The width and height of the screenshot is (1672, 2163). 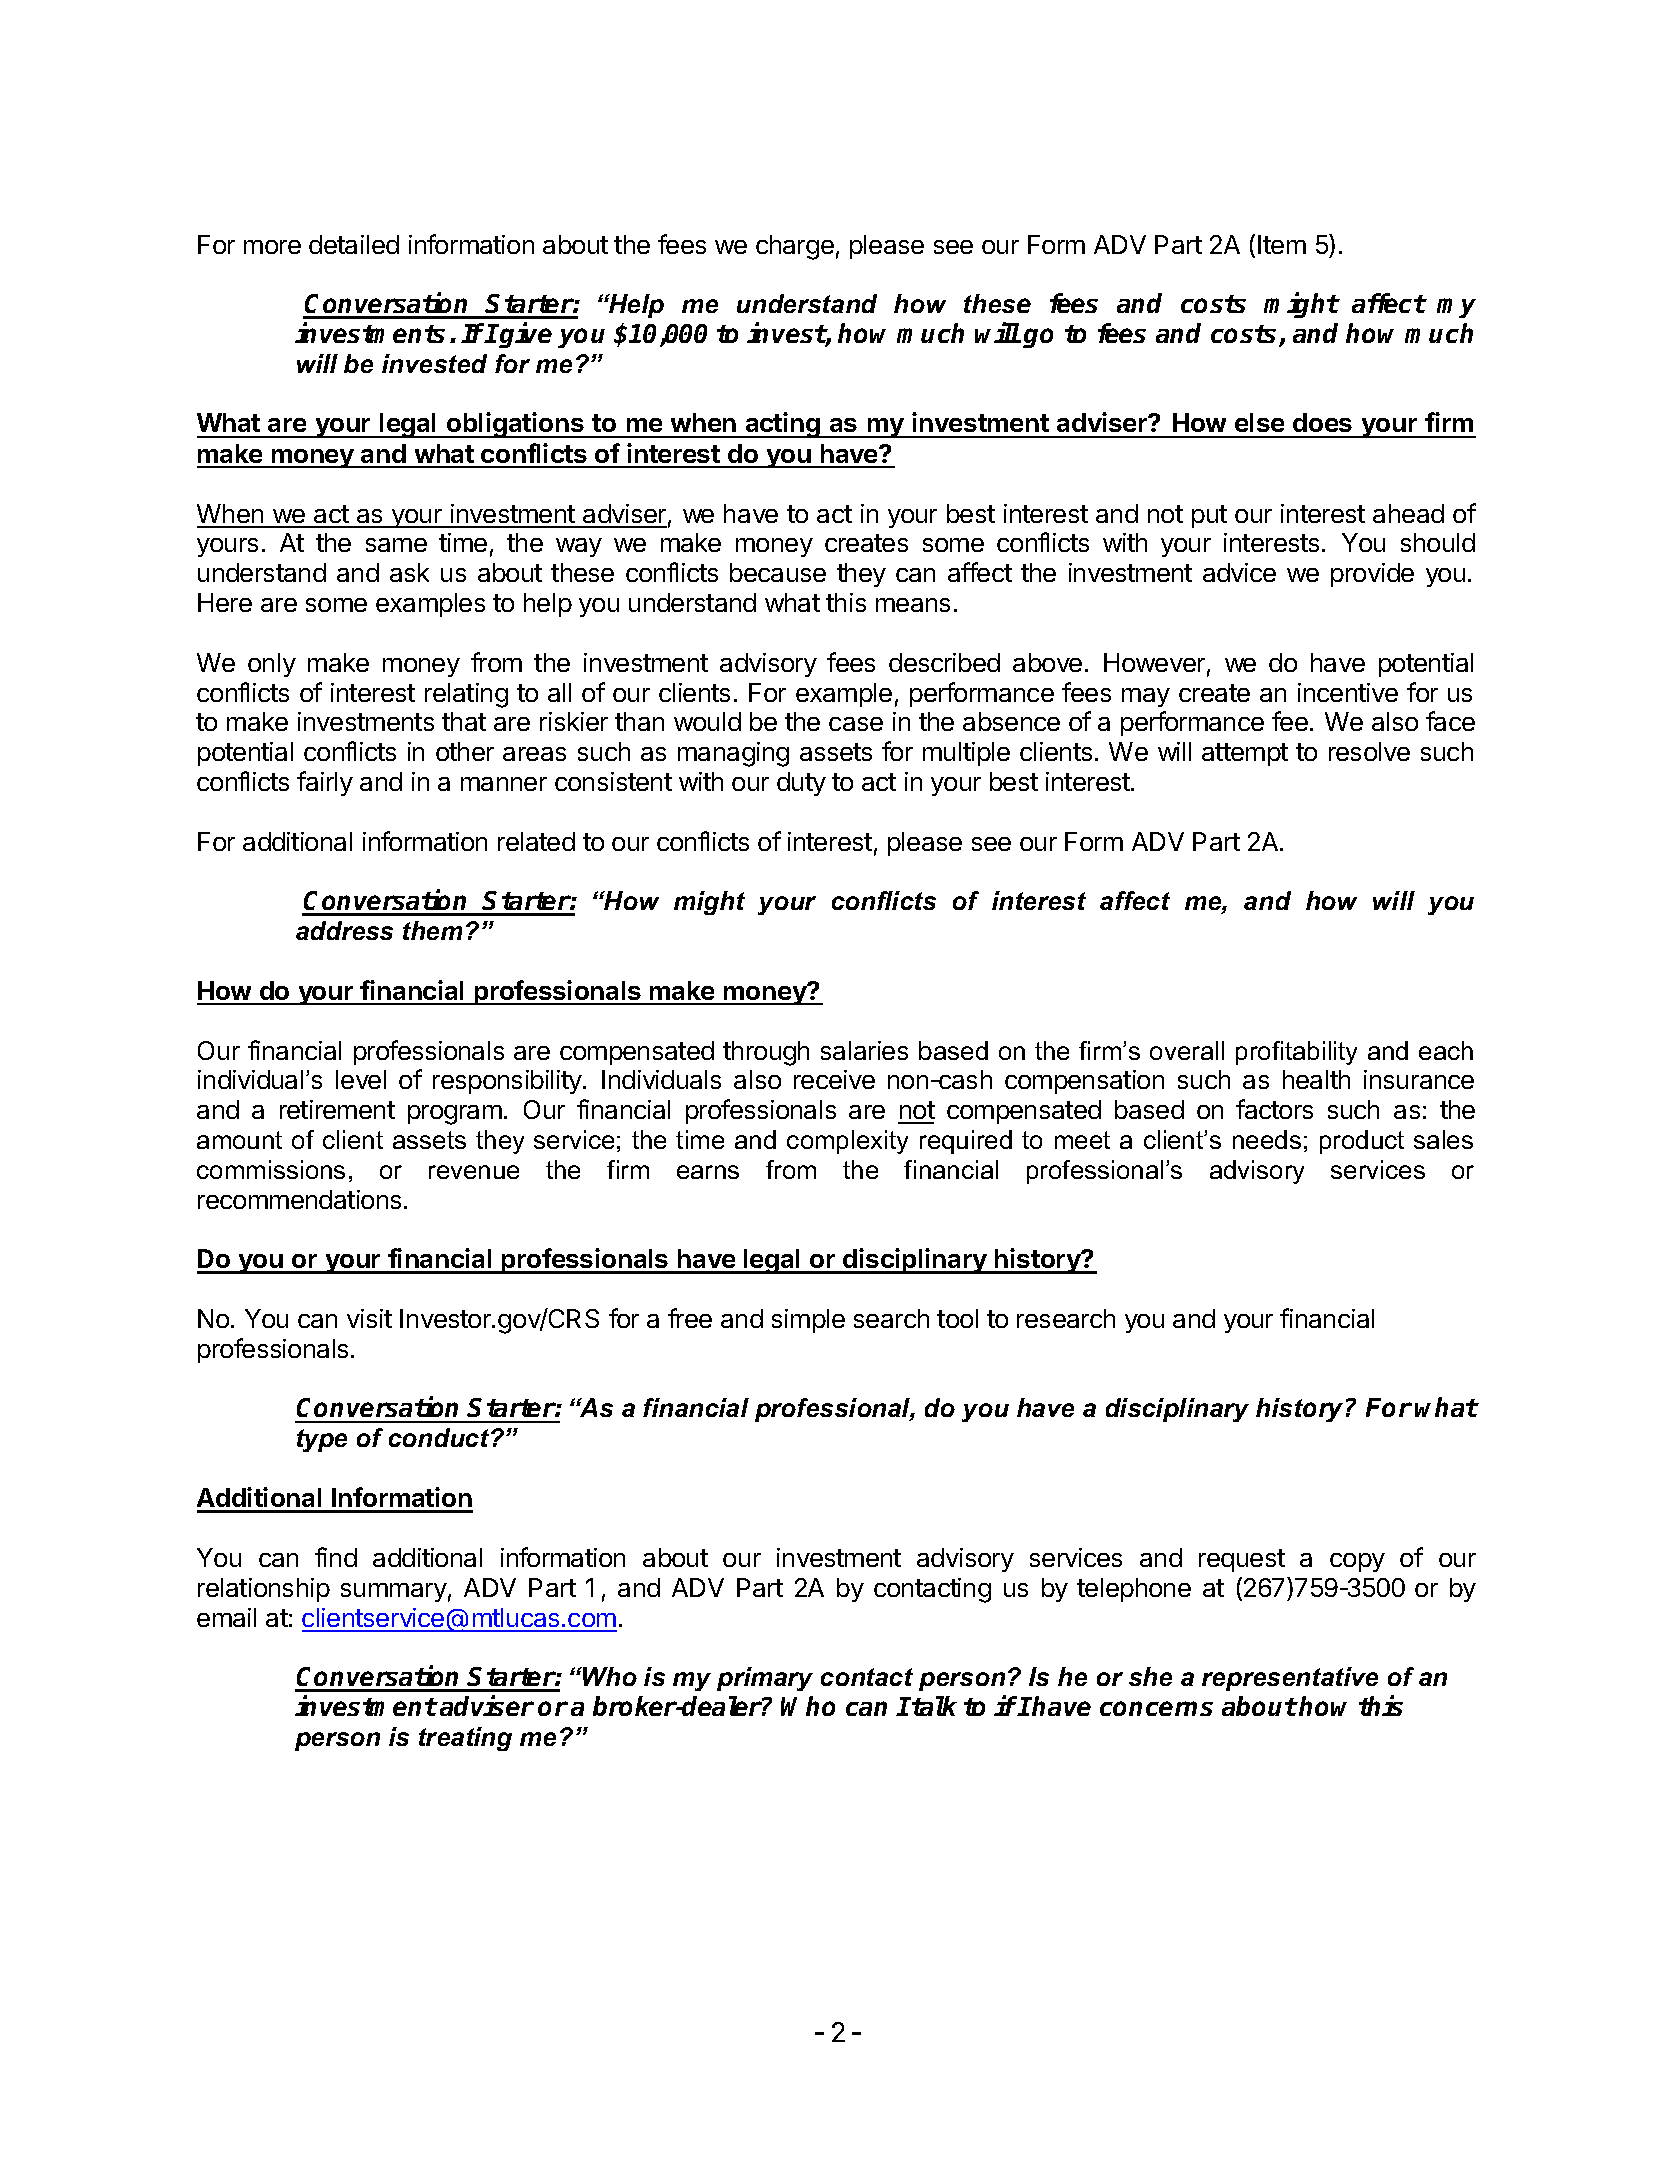 I want to click on request, so click(x=1242, y=1560).
